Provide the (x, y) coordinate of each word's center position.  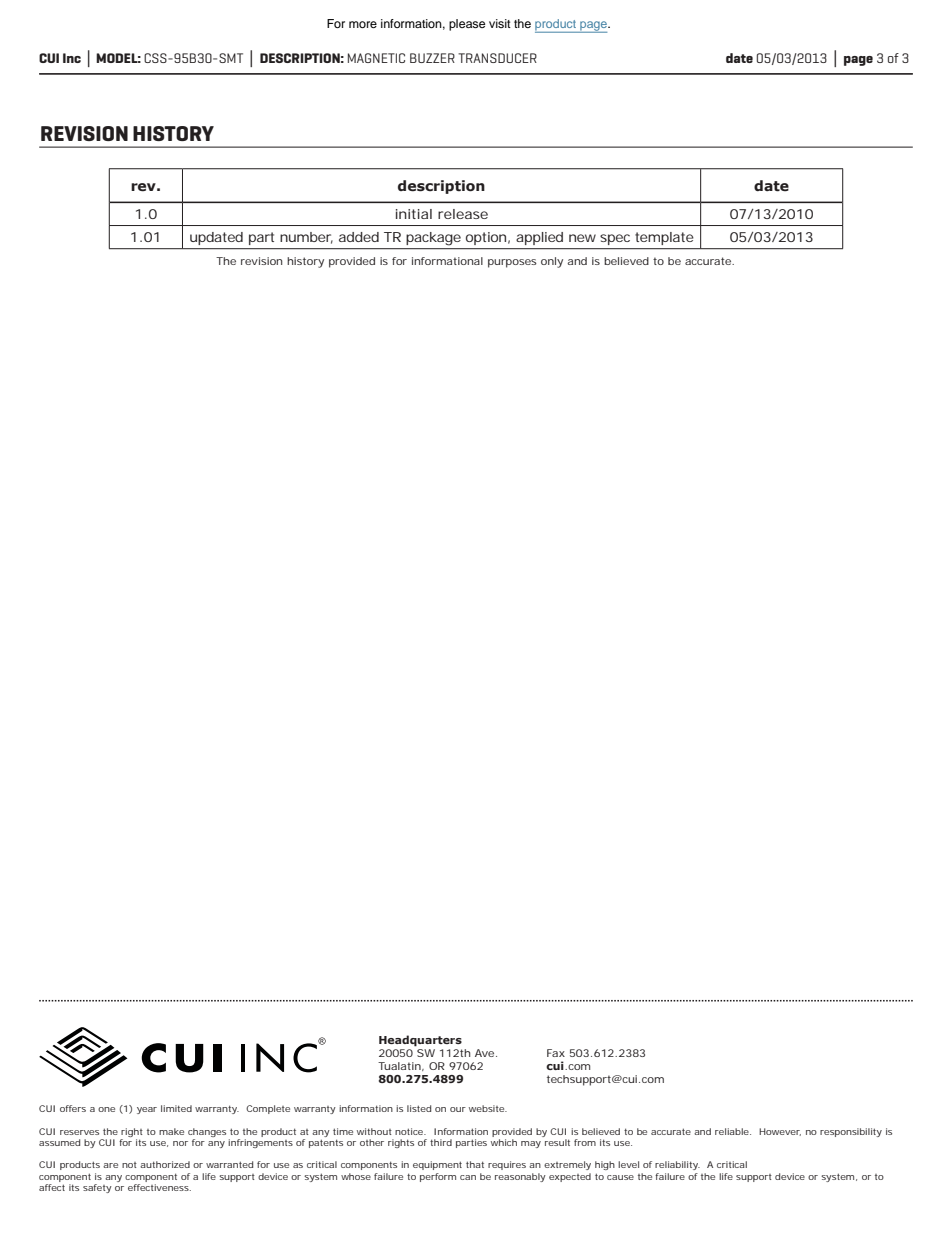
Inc (72, 58)
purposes (512, 263)
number (306, 238)
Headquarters (420, 1041)
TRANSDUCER (497, 58)
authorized (165, 1164)
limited (176, 1108)
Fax (556, 1053)
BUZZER (432, 58)
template (664, 238)
